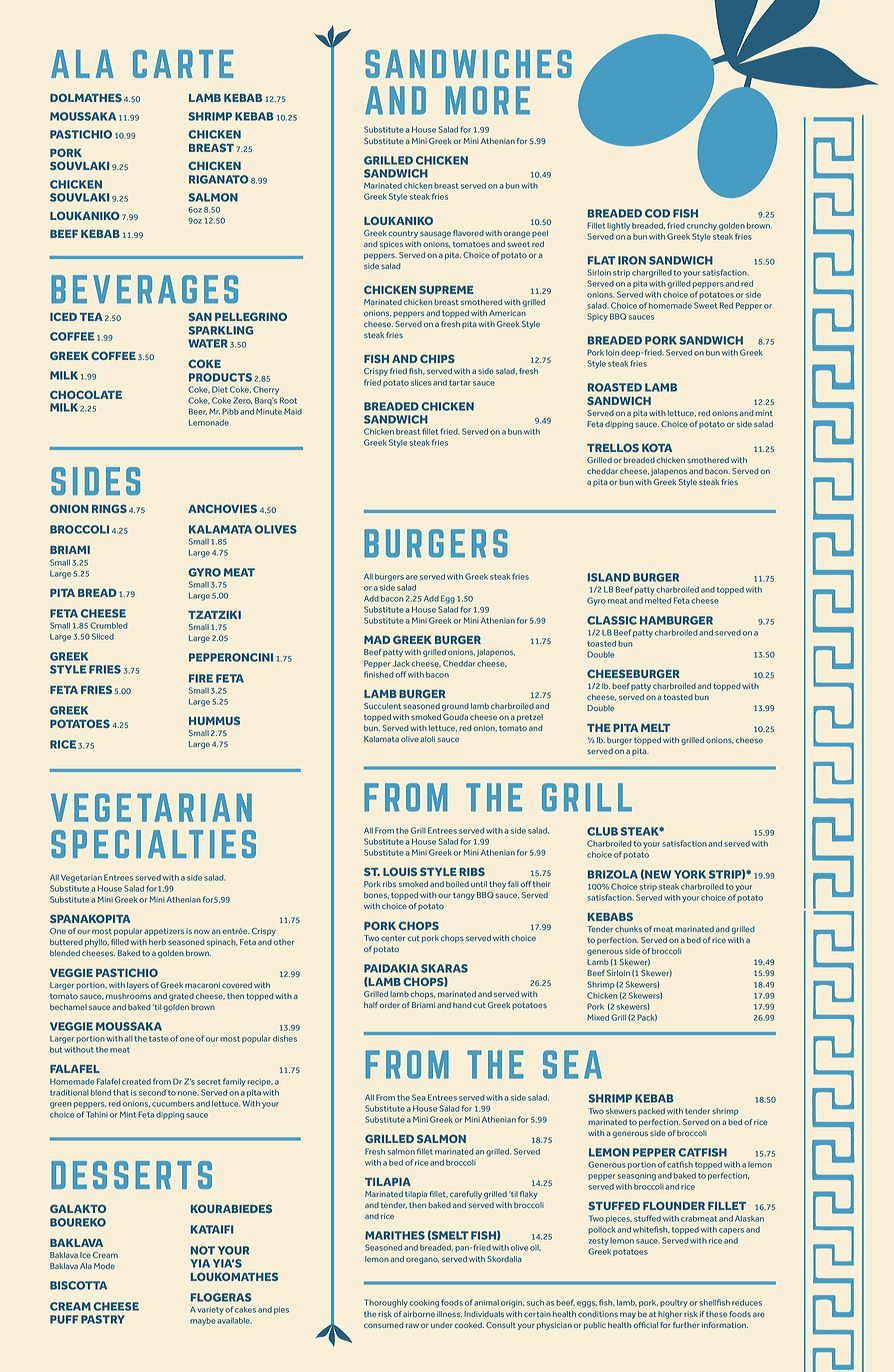 Image resolution: width=894 pixels, height=1372 pixels. What do you see at coordinates (109, 508) in the image?
I see `RINGS` at bounding box center [109, 508].
